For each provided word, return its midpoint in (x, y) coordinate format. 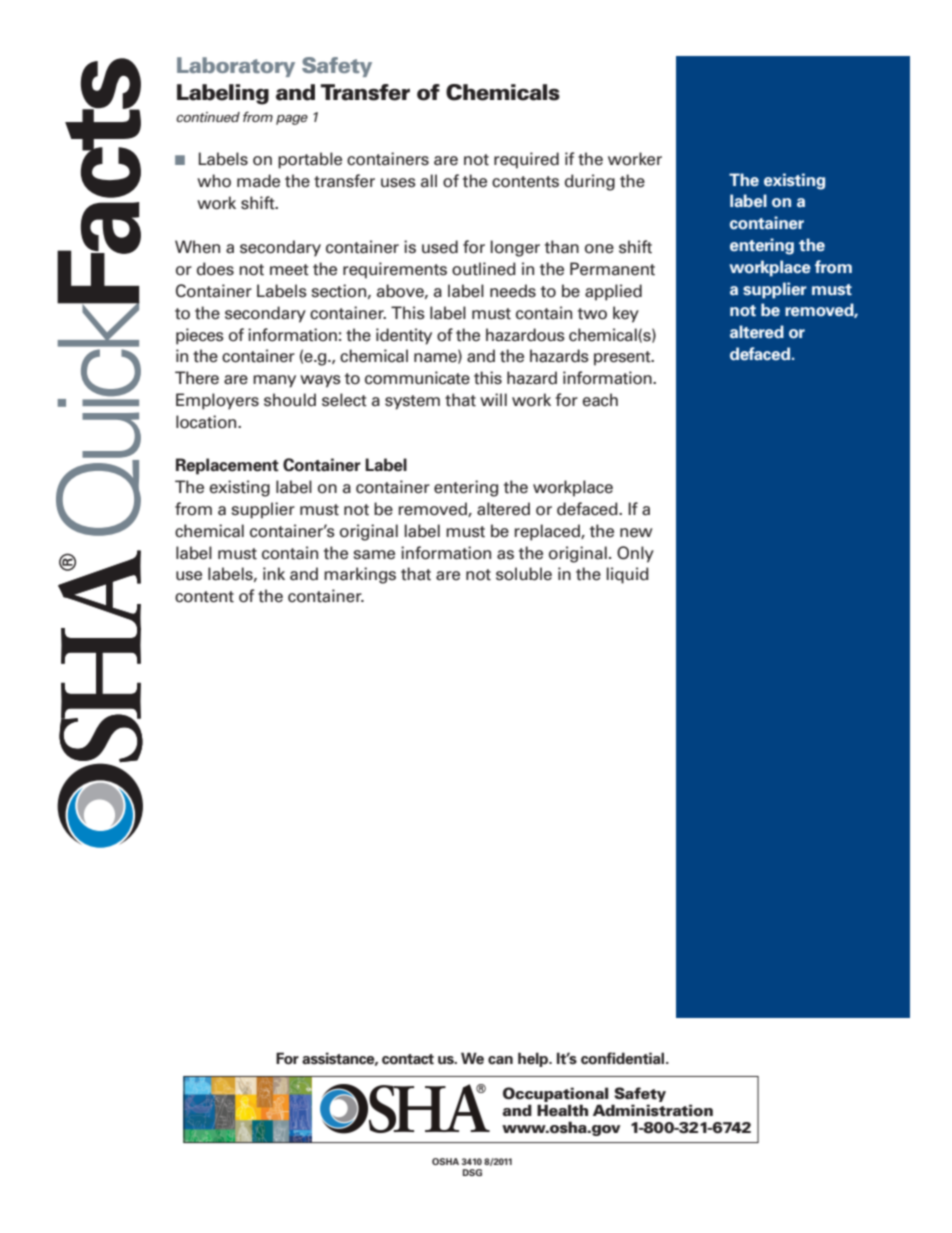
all (429, 181)
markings (360, 575)
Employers (217, 401)
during (590, 182)
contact (408, 1059)
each (600, 400)
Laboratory (236, 67)
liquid (628, 575)
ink (274, 573)
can (500, 1060)
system (412, 402)
